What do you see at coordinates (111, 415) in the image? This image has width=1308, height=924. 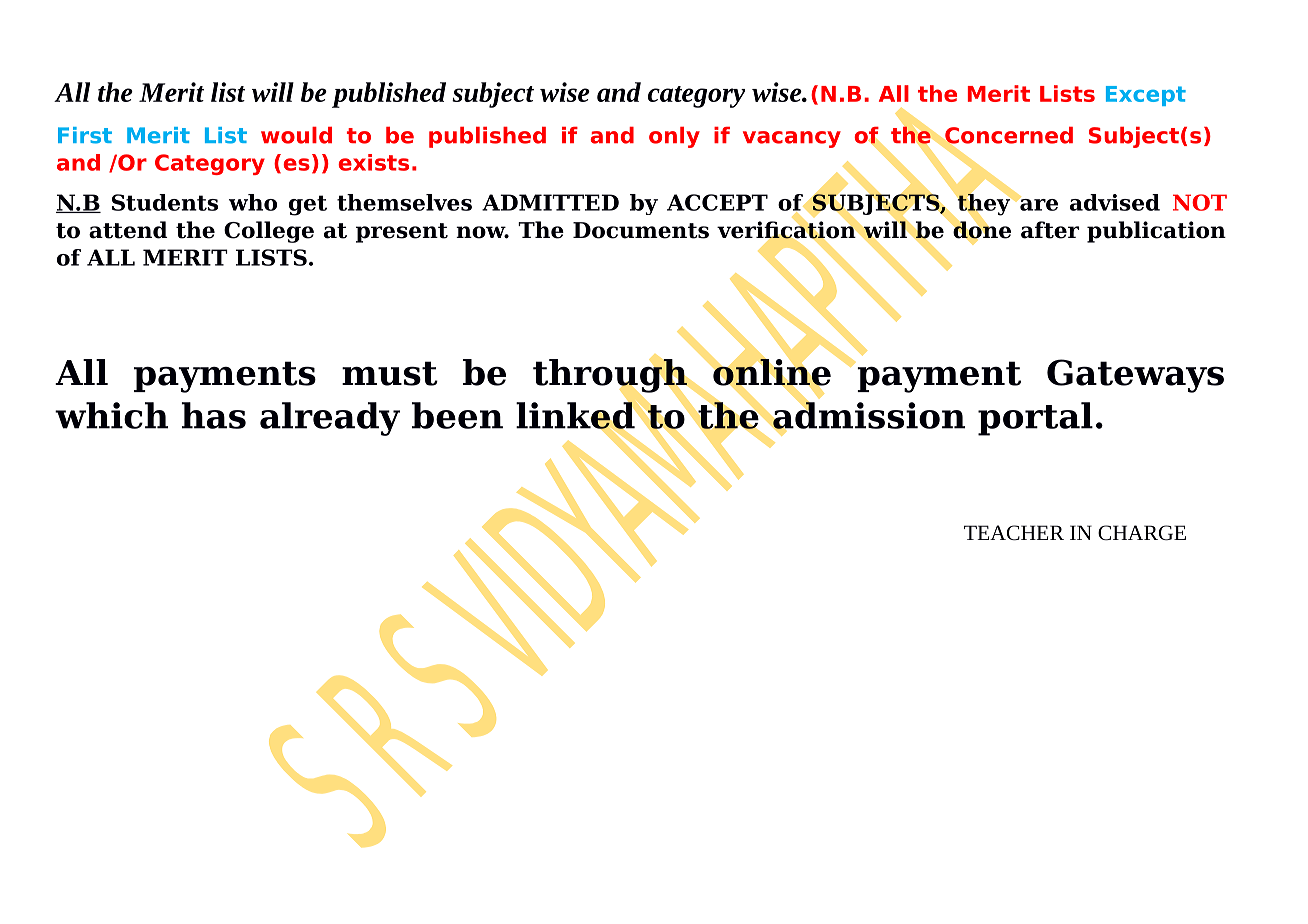 I see `which` at bounding box center [111, 415].
